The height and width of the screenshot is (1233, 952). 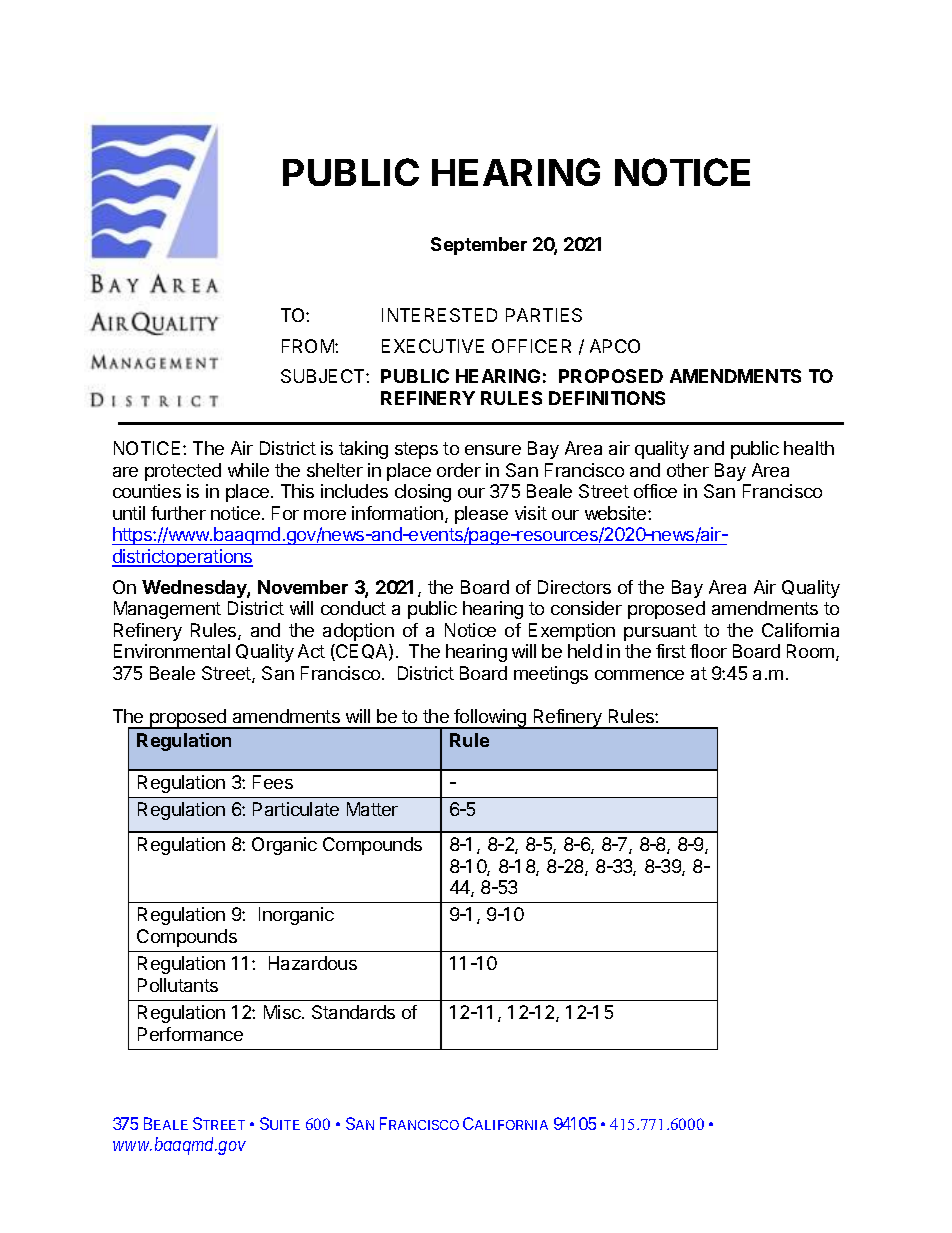 I want to click on Performance, so click(x=190, y=1034).
